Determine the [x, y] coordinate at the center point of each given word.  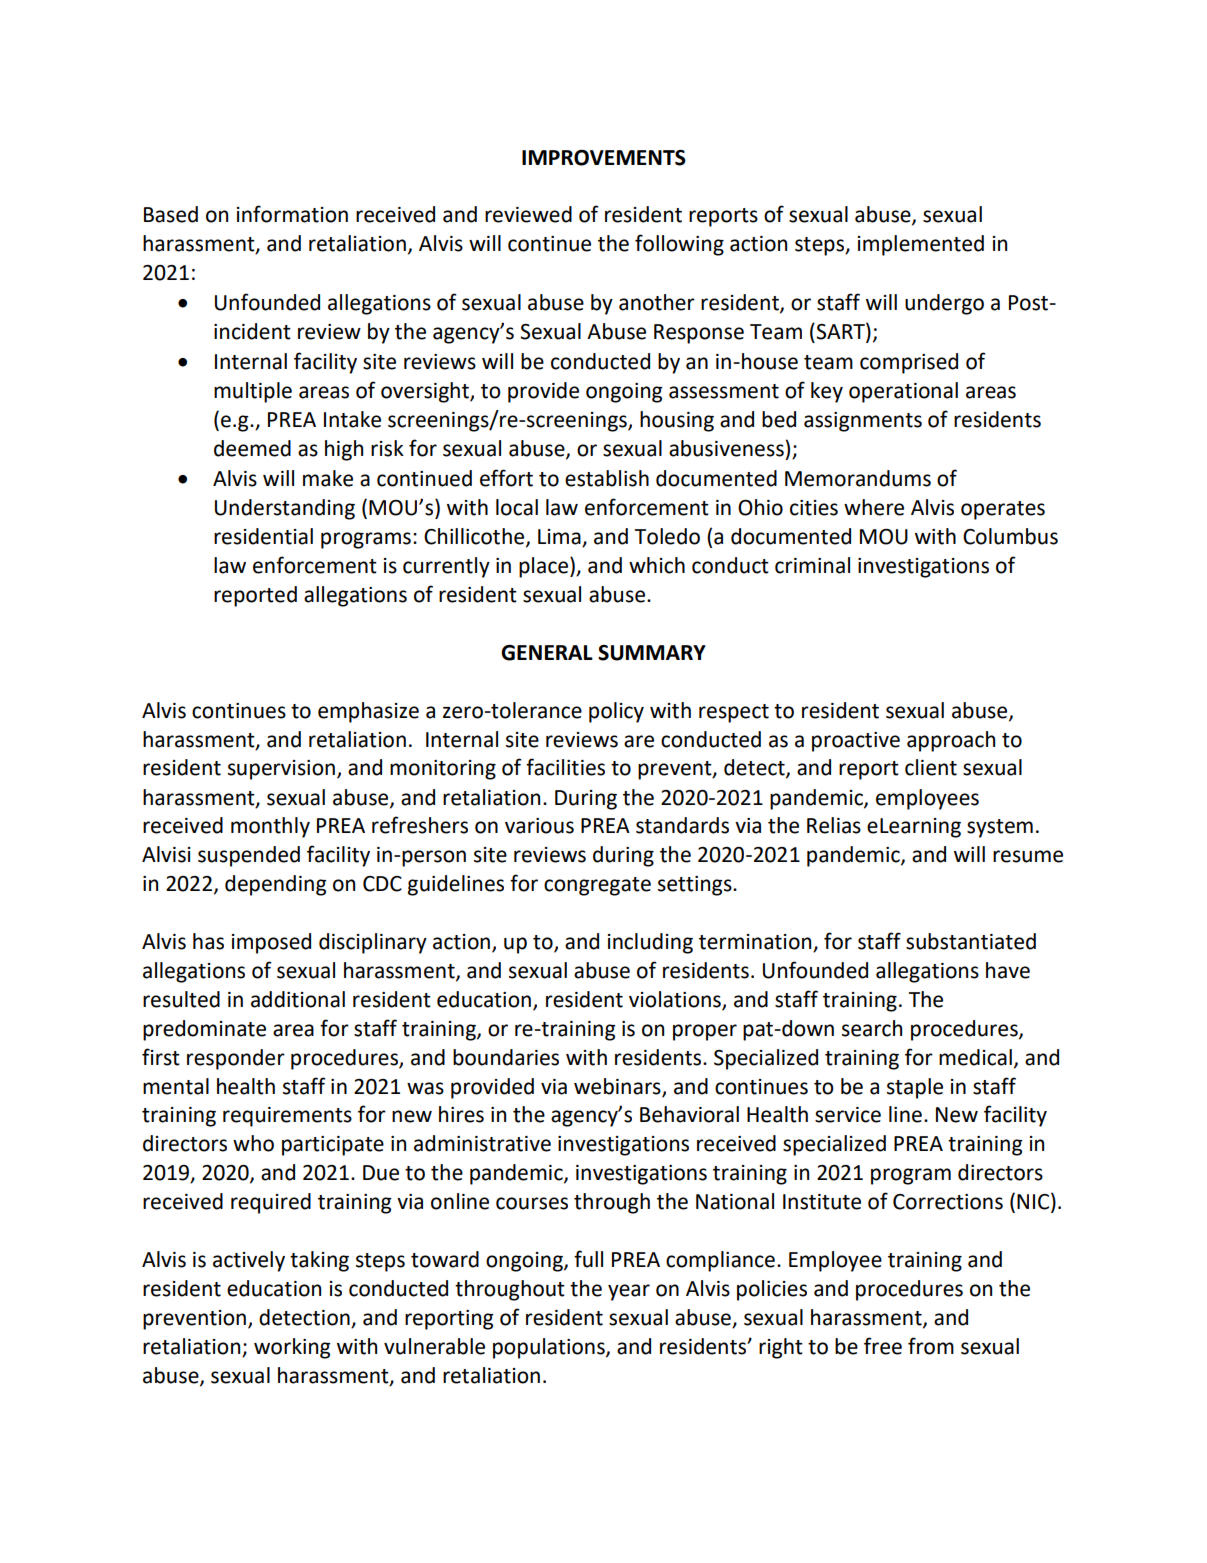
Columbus [1010, 536]
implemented [921, 245]
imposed [271, 943]
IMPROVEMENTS [604, 158]
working [292, 1348]
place [543, 567]
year [629, 1292]
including [650, 943]
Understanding [285, 509]
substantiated [971, 941]
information [292, 214]
